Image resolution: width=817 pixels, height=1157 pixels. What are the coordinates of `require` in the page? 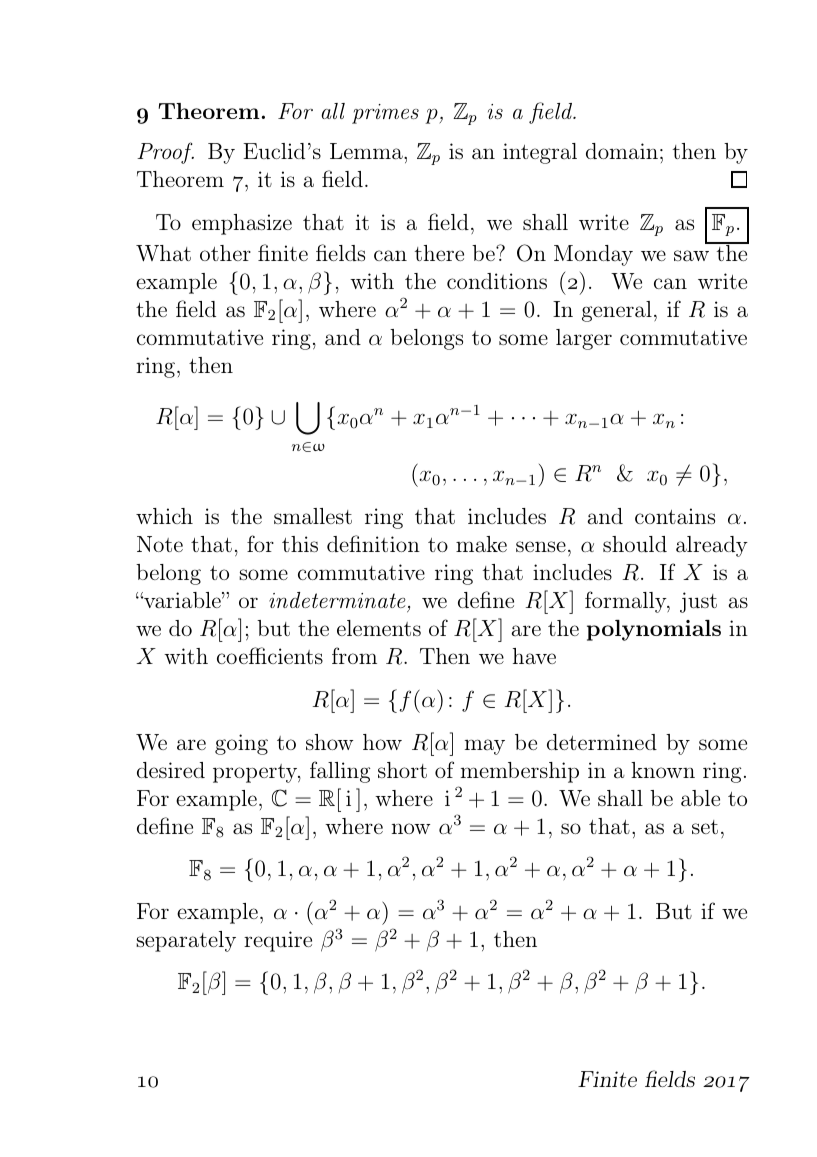 It's located at (278, 941).
